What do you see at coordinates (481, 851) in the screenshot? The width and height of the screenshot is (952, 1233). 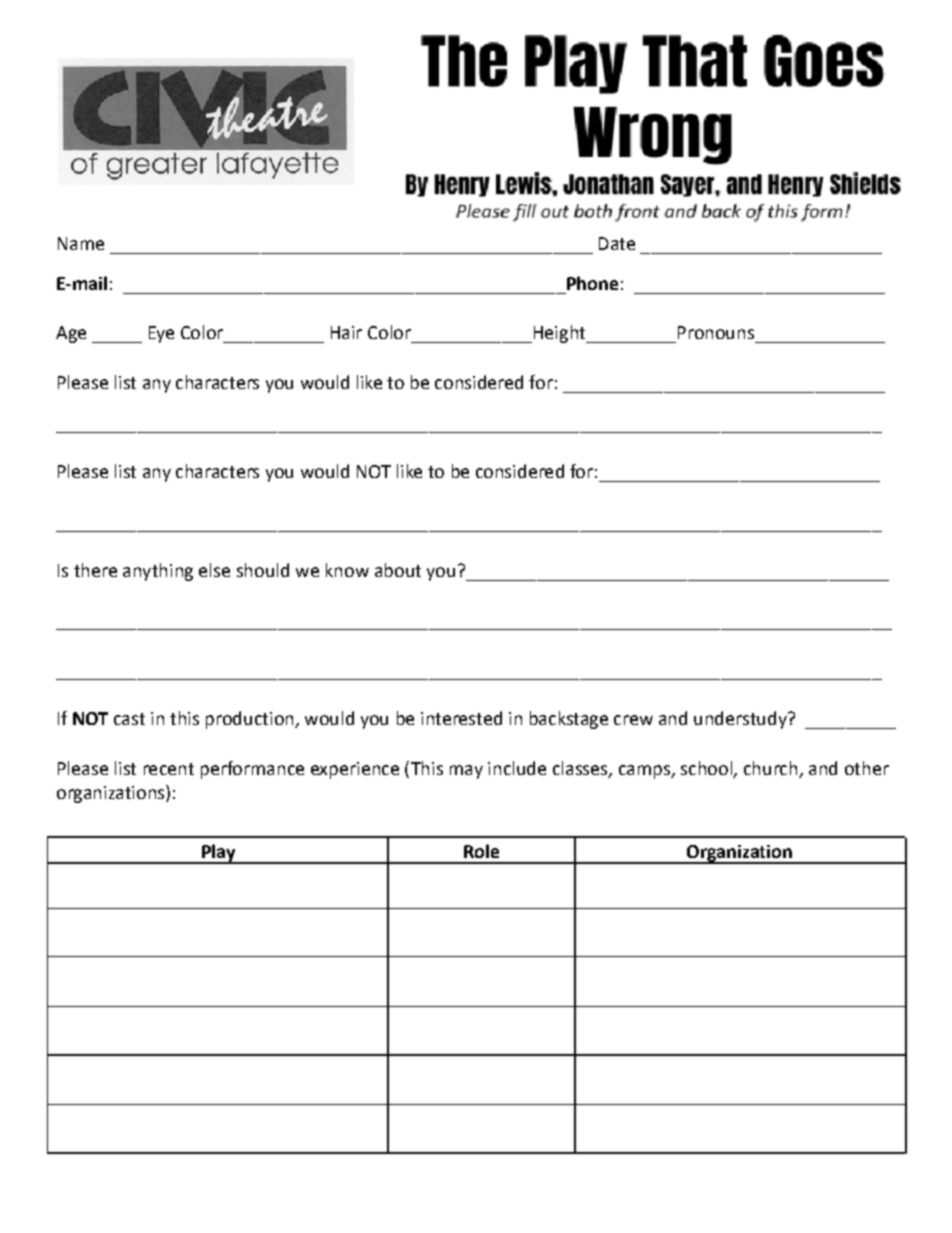 I see `Role` at bounding box center [481, 851].
